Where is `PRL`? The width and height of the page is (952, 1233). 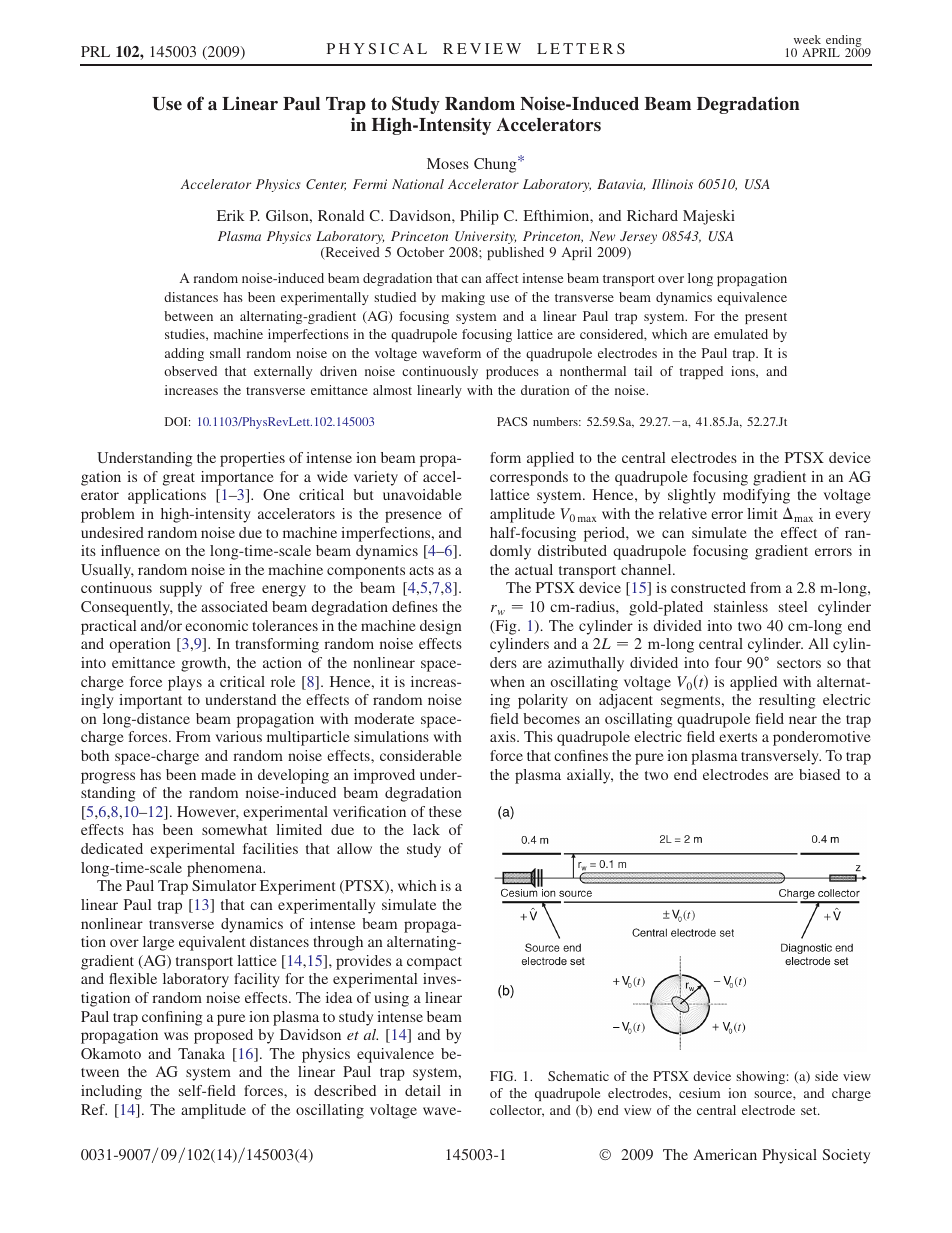
PRL is located at coordinates (95, 51).
